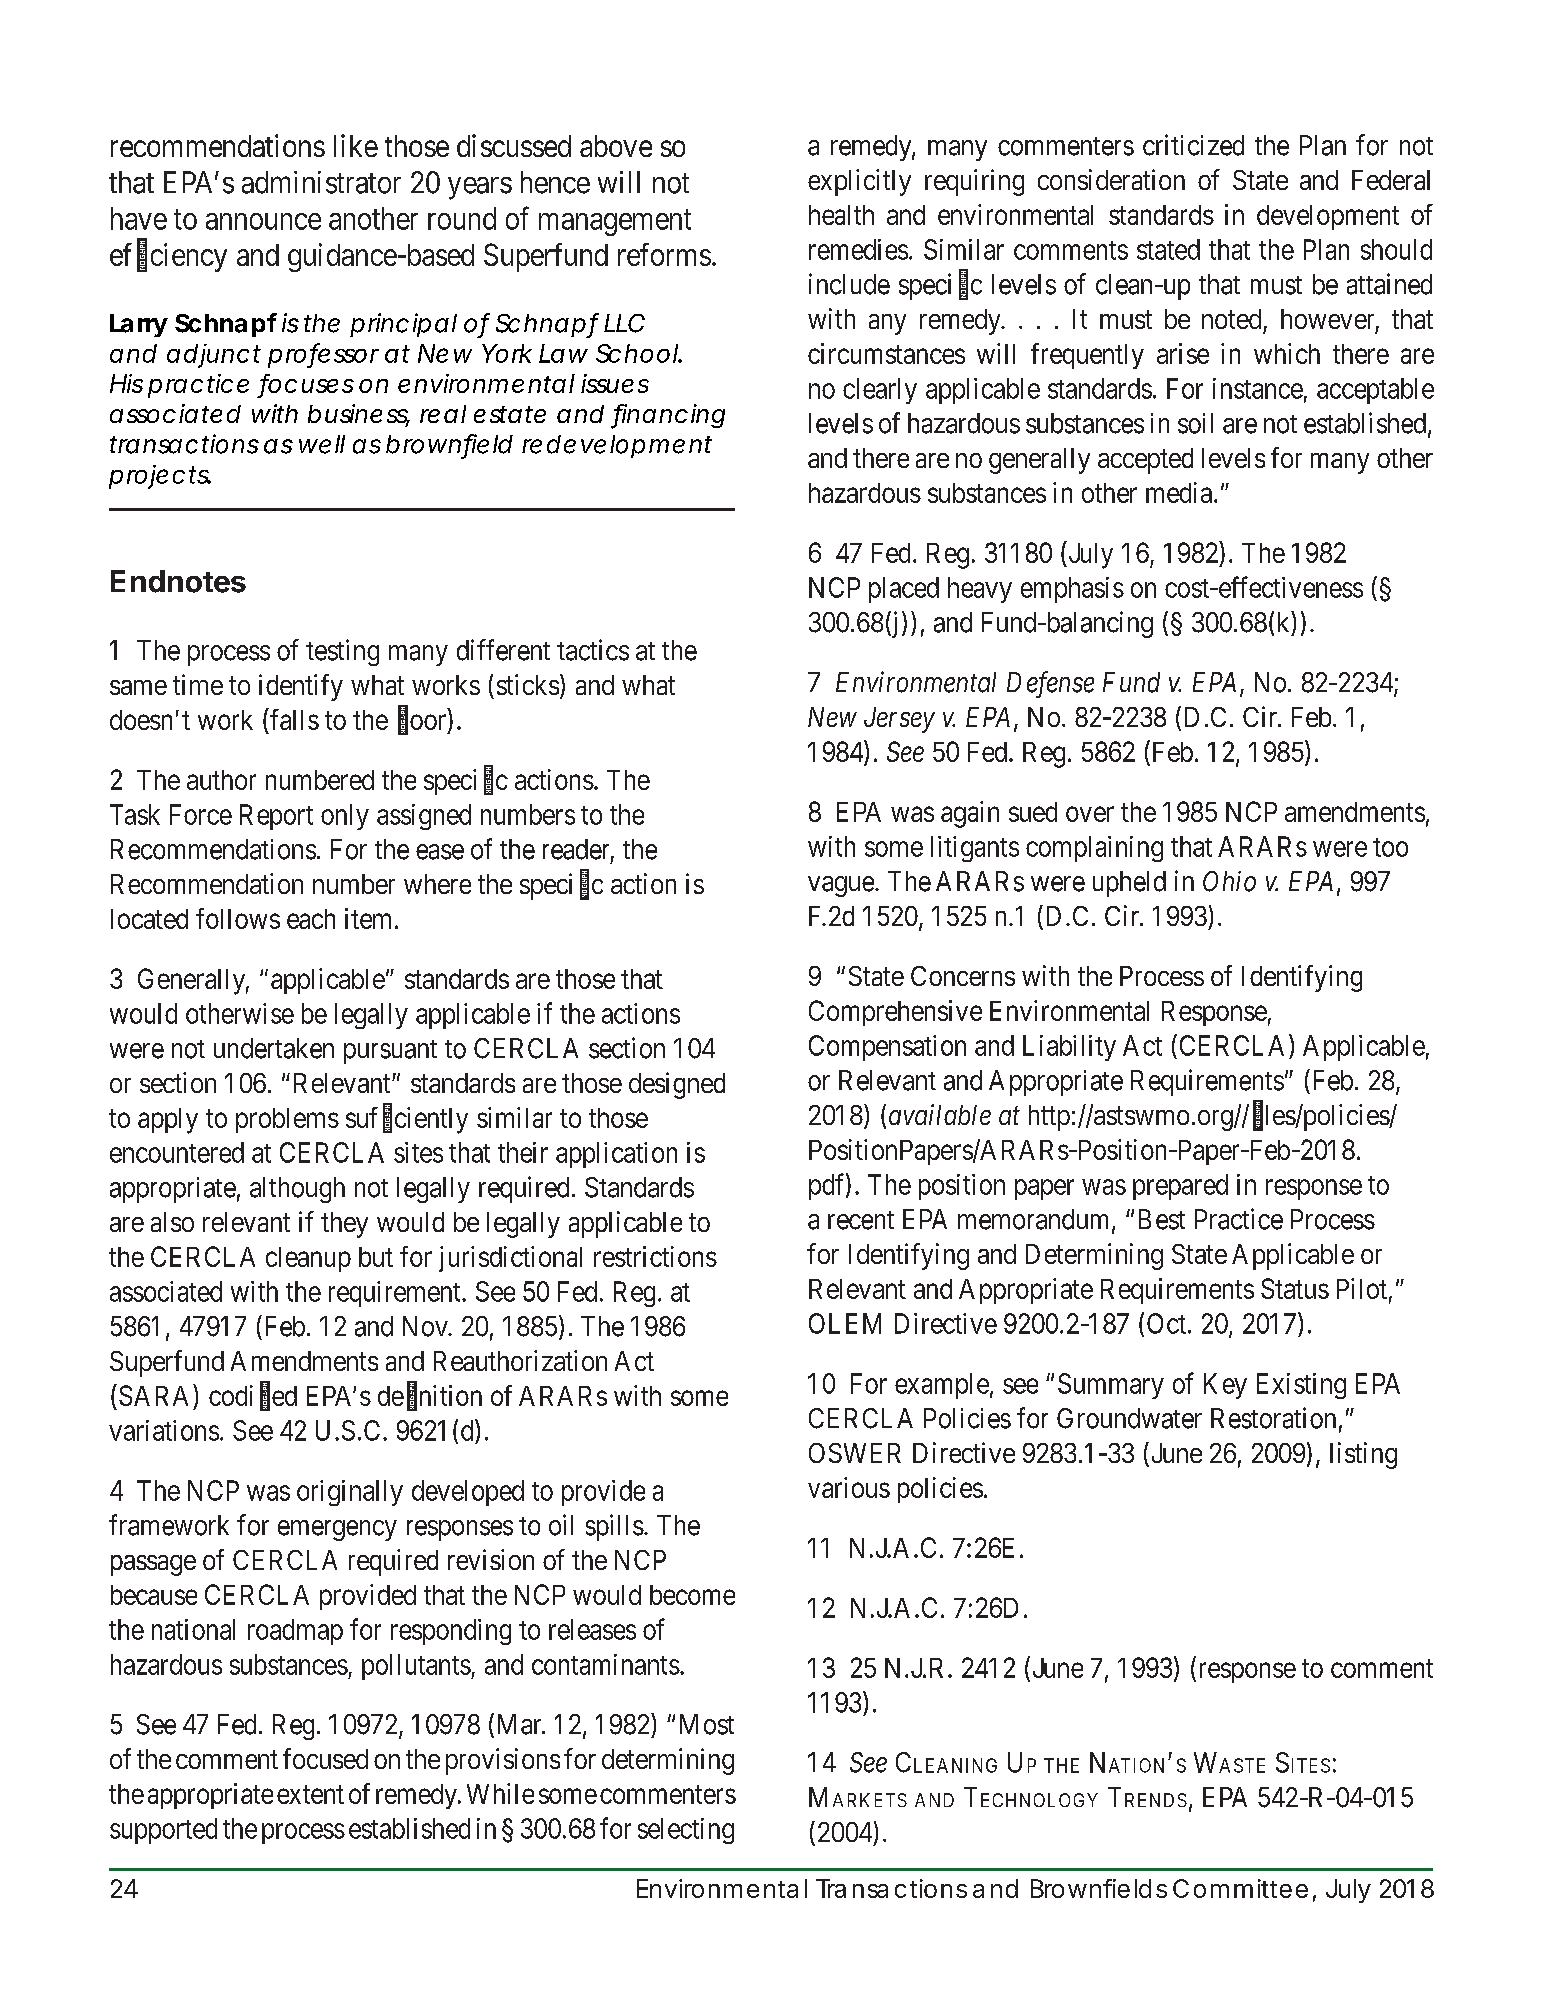 This screenshot has width=1542, height=1995. I want to click on various, so click(849, 1487).
